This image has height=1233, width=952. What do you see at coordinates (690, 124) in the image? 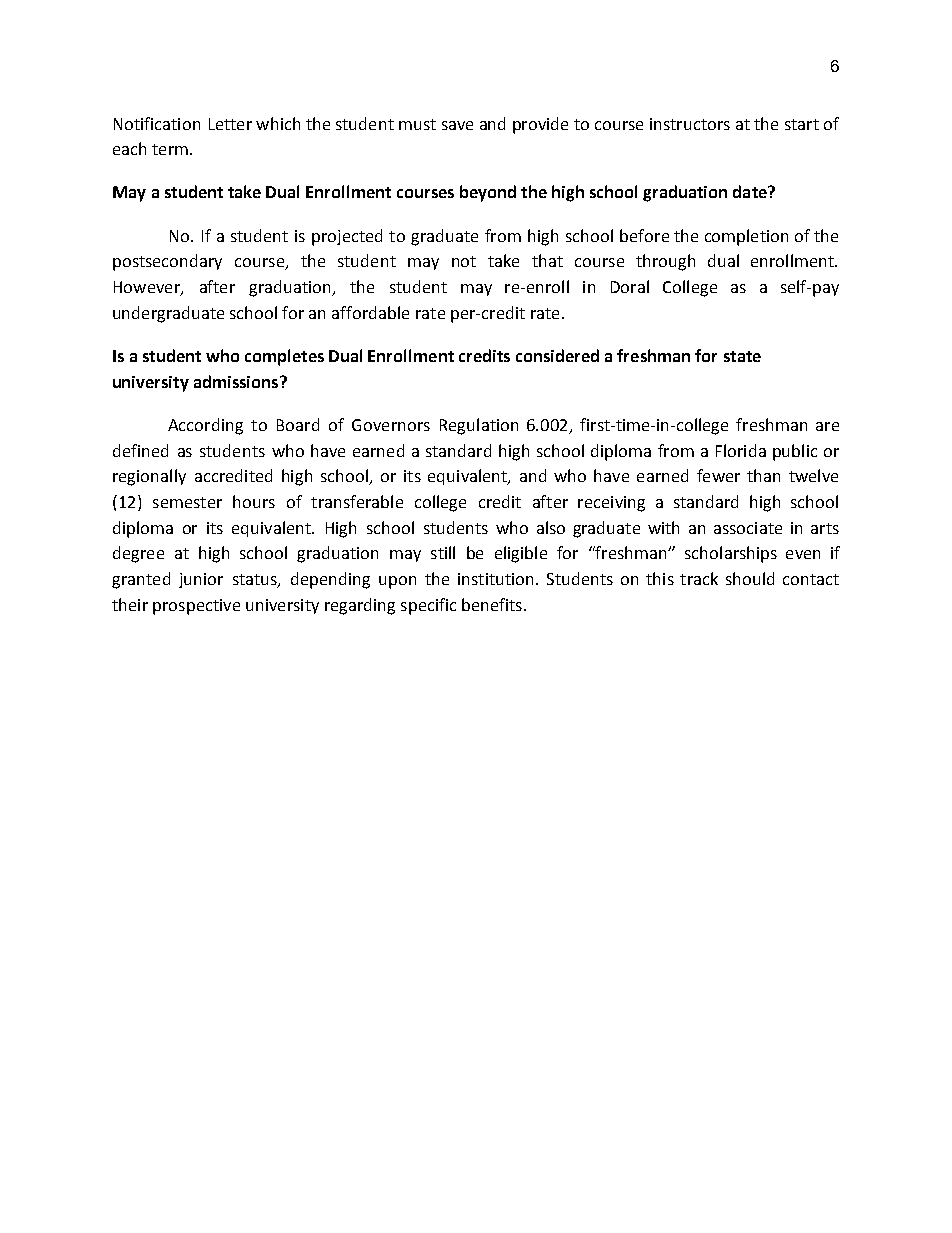
I see `instructors` at bounding box center [690, 124].
